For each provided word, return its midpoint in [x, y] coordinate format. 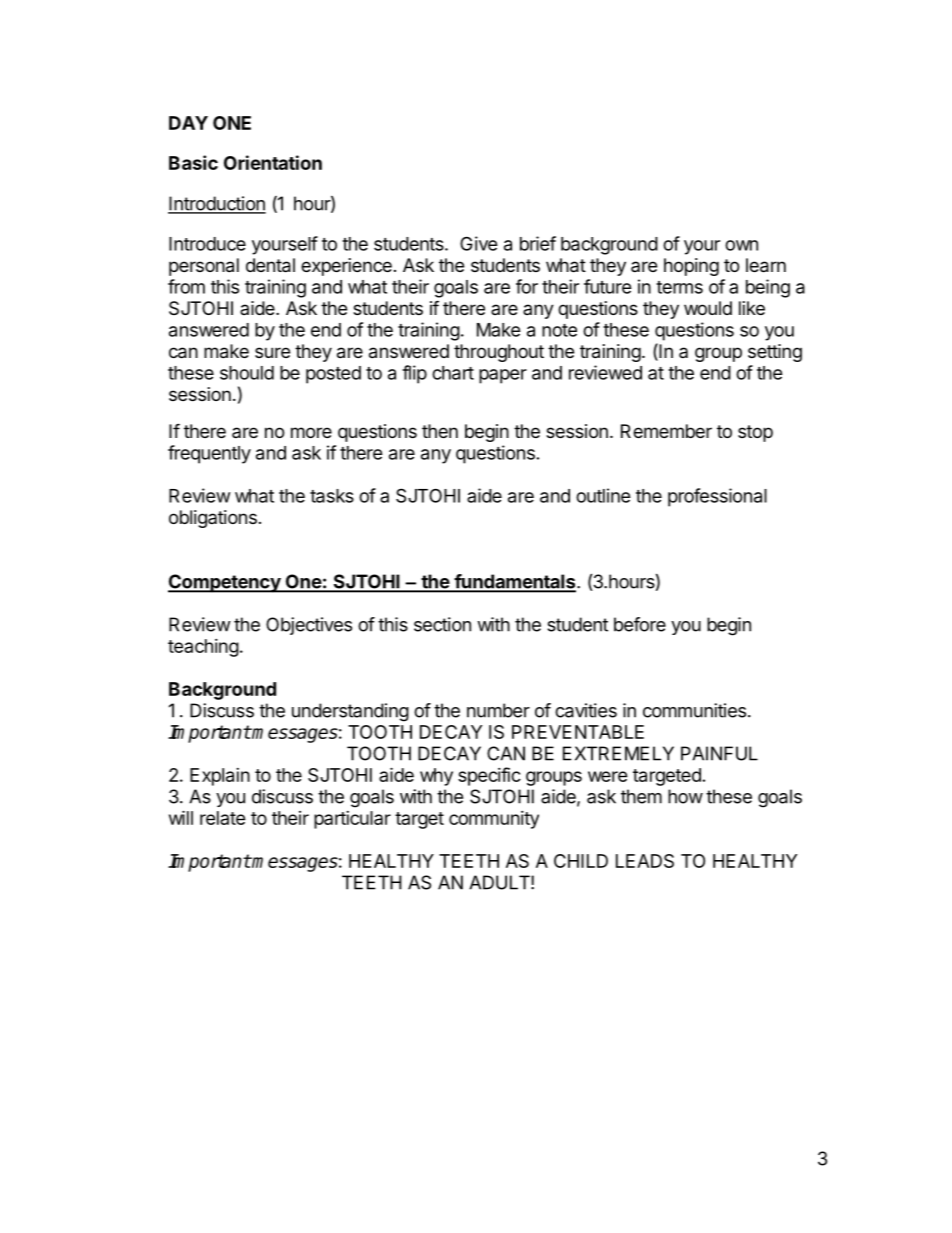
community [494, 820]
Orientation [273, 162]
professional [717, 497]
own [741, 245]
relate [223, 818]
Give [479, 243]
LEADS [645, 861]
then [440, 431]
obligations [213, 519]
